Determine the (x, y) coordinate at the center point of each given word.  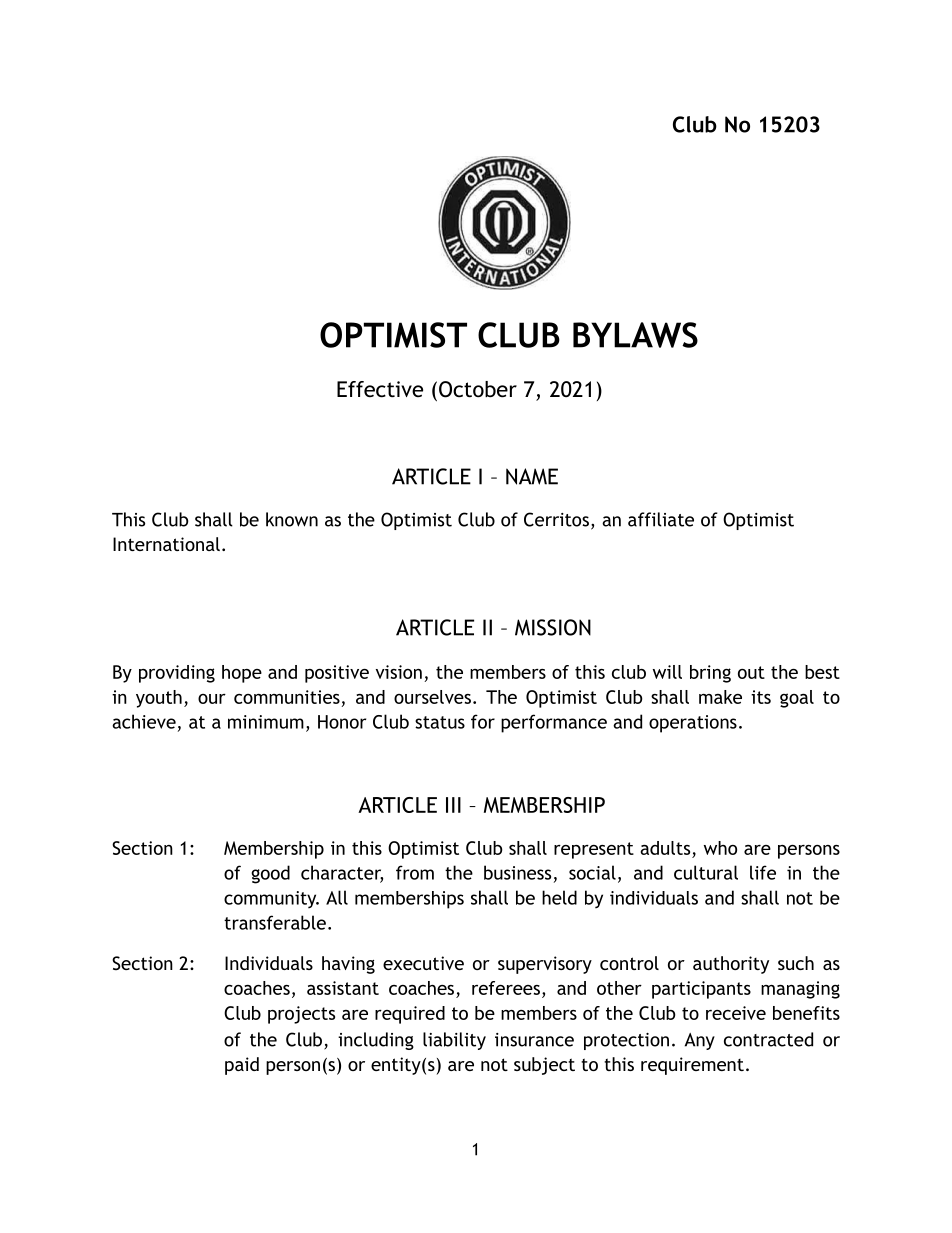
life (763, 872)
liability (454, 1041)
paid (242, 1066)
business (517, 872)
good (270, 874)
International (166, 544)
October (478, 389)
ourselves (432, 697)
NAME (532, 476)
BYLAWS (635, 335)
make (720, 697)
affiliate (661, 519)
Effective (380, 389)
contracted (768, 1039)
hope (242, 674)
